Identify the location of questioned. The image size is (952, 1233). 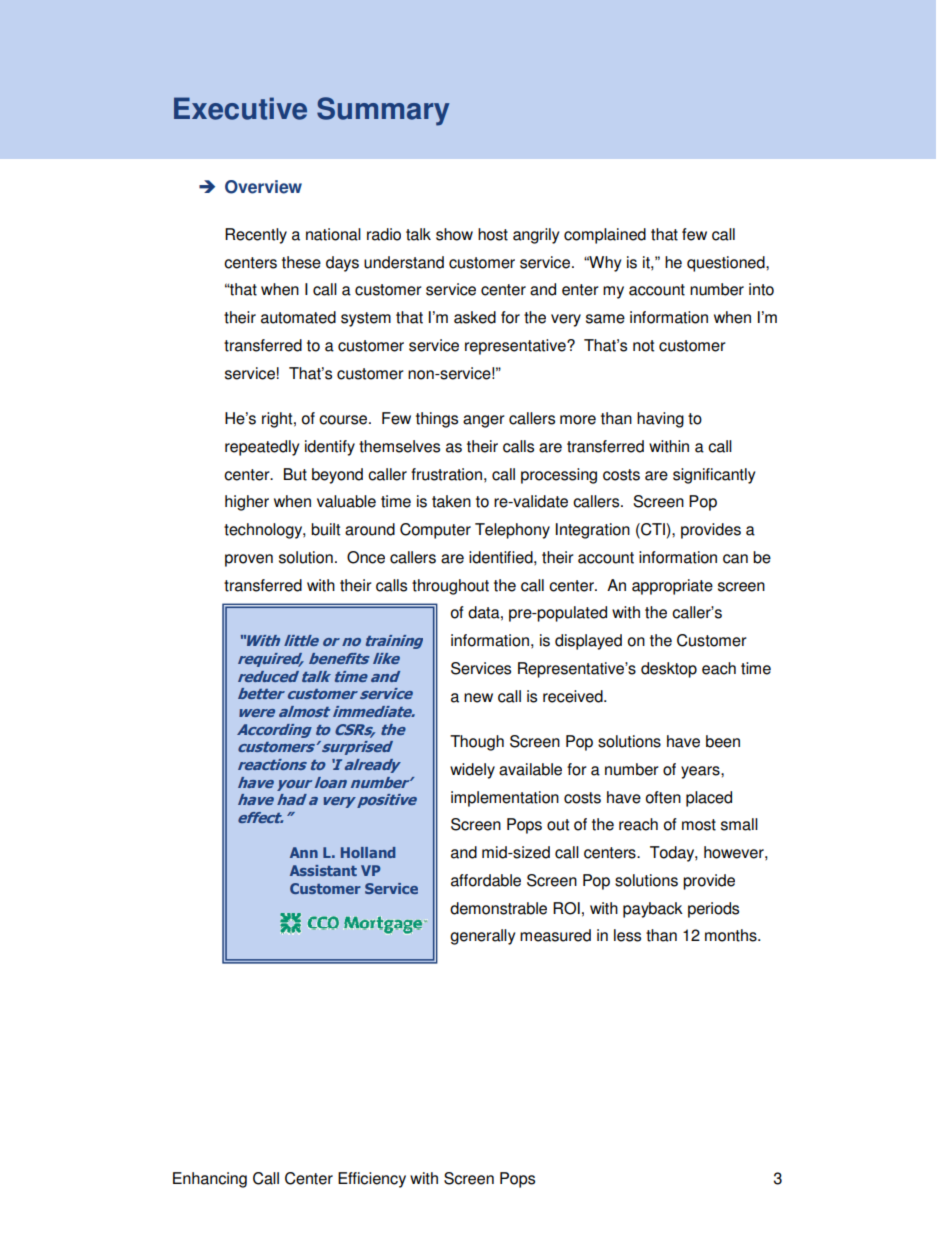
(727, 264).
